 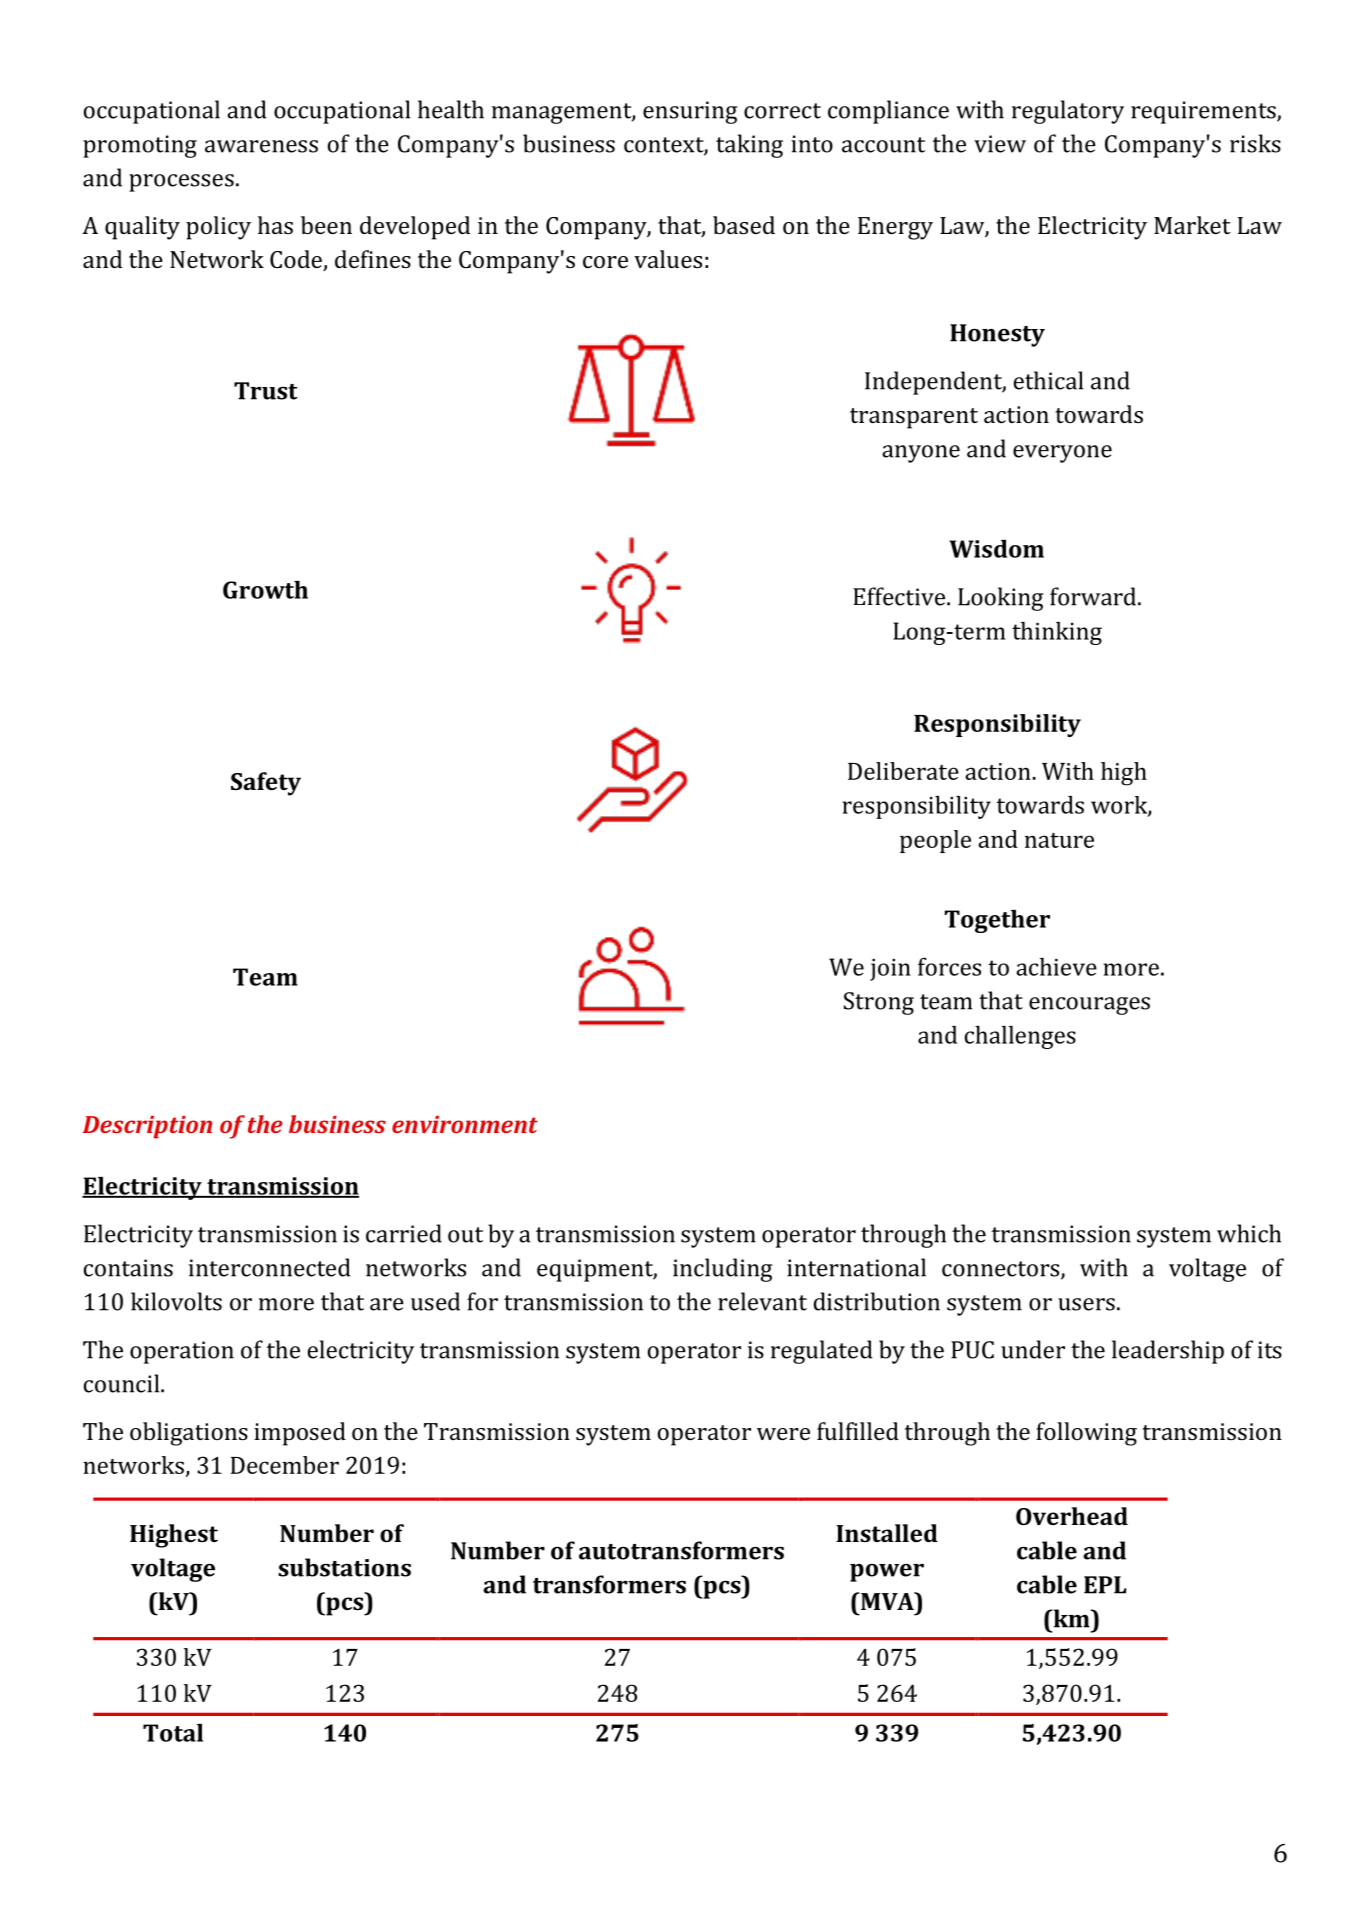 I want to click on Effective, so click(x=899, y=596).
